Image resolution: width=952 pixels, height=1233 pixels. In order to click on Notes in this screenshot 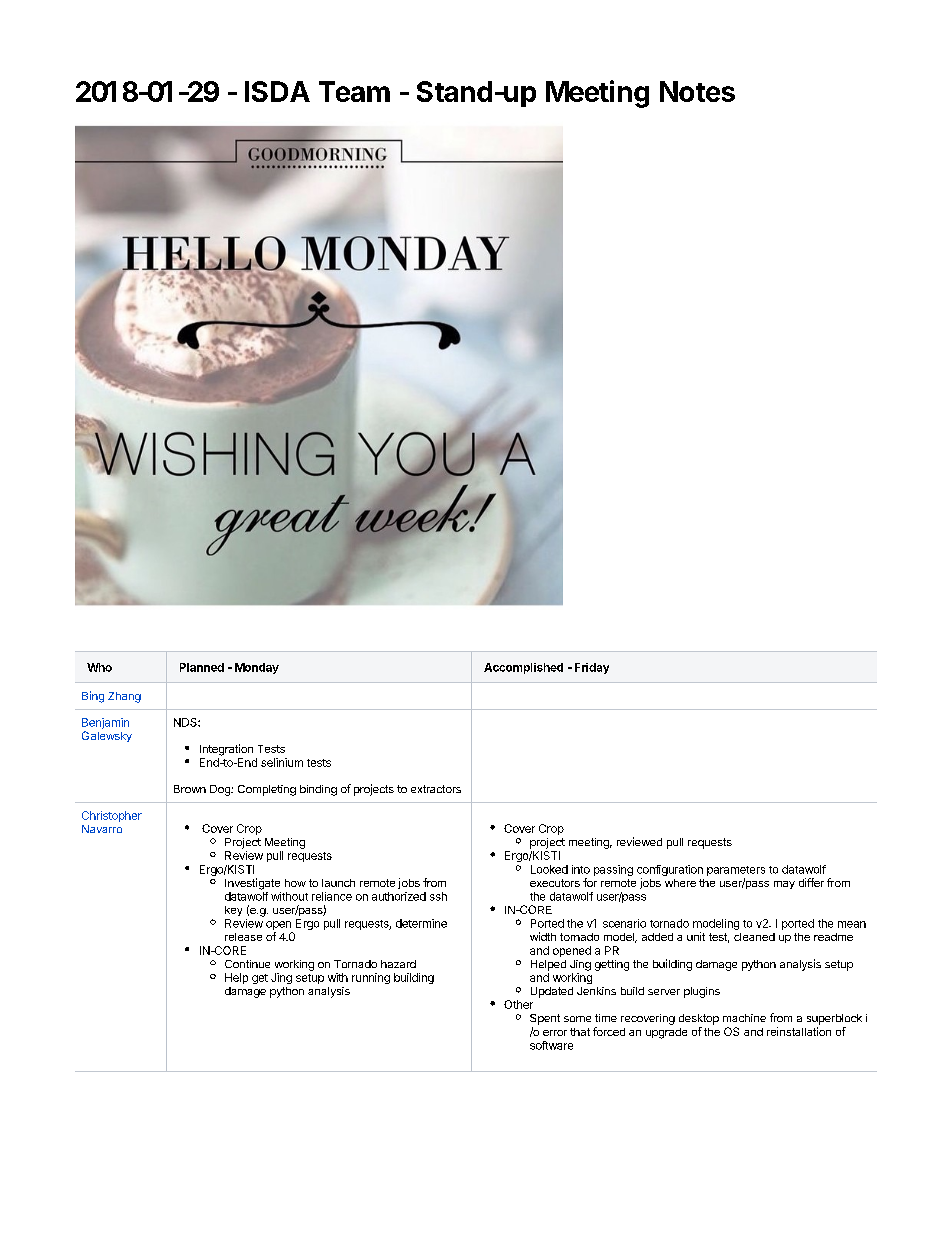, I will do `click(697, 91)`.
